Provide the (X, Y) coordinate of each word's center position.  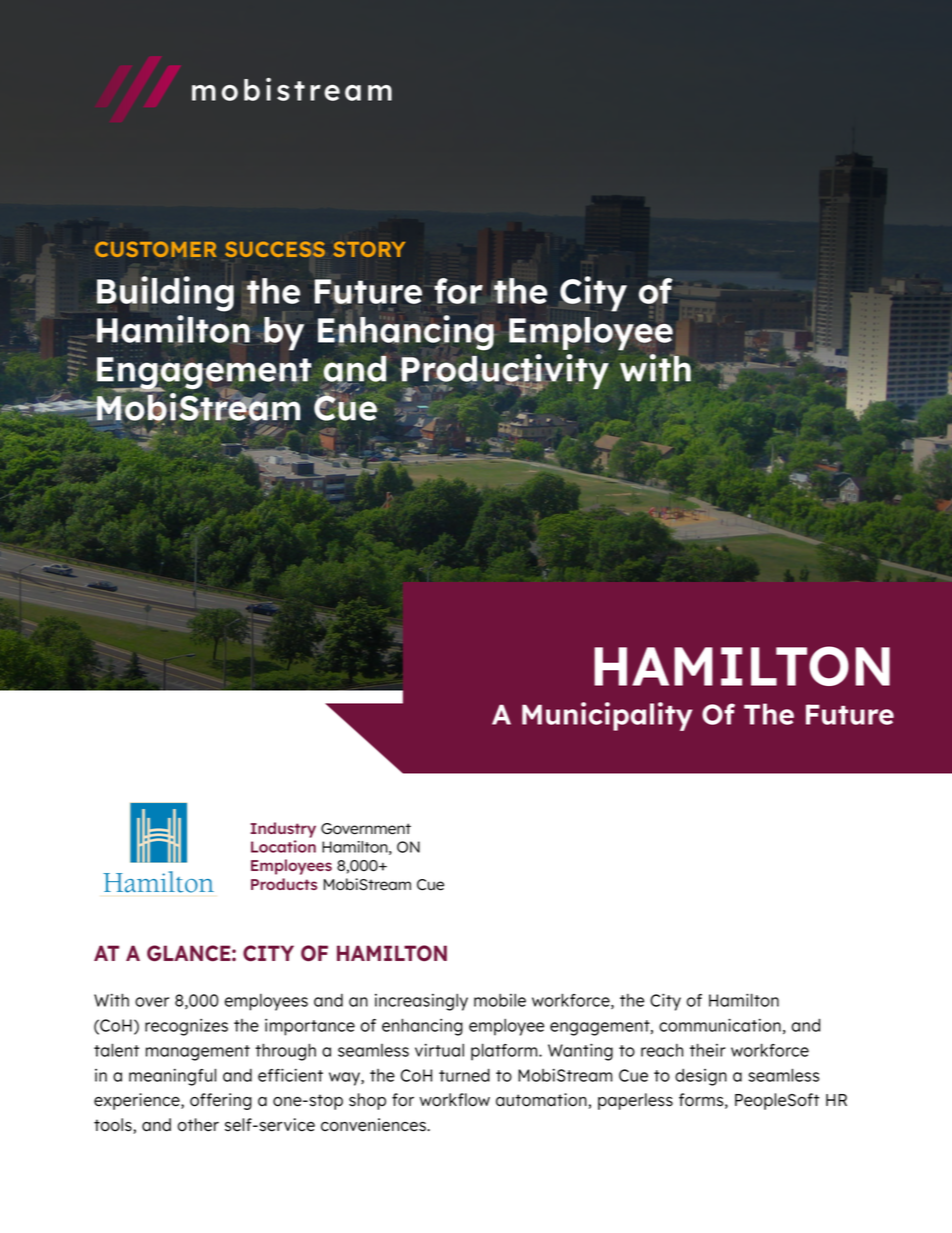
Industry (283, 830)
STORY (369, 249)
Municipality (607, 716)
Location (283, 846)
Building (165, 294)
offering (221, 1101)
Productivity (504, 372)
